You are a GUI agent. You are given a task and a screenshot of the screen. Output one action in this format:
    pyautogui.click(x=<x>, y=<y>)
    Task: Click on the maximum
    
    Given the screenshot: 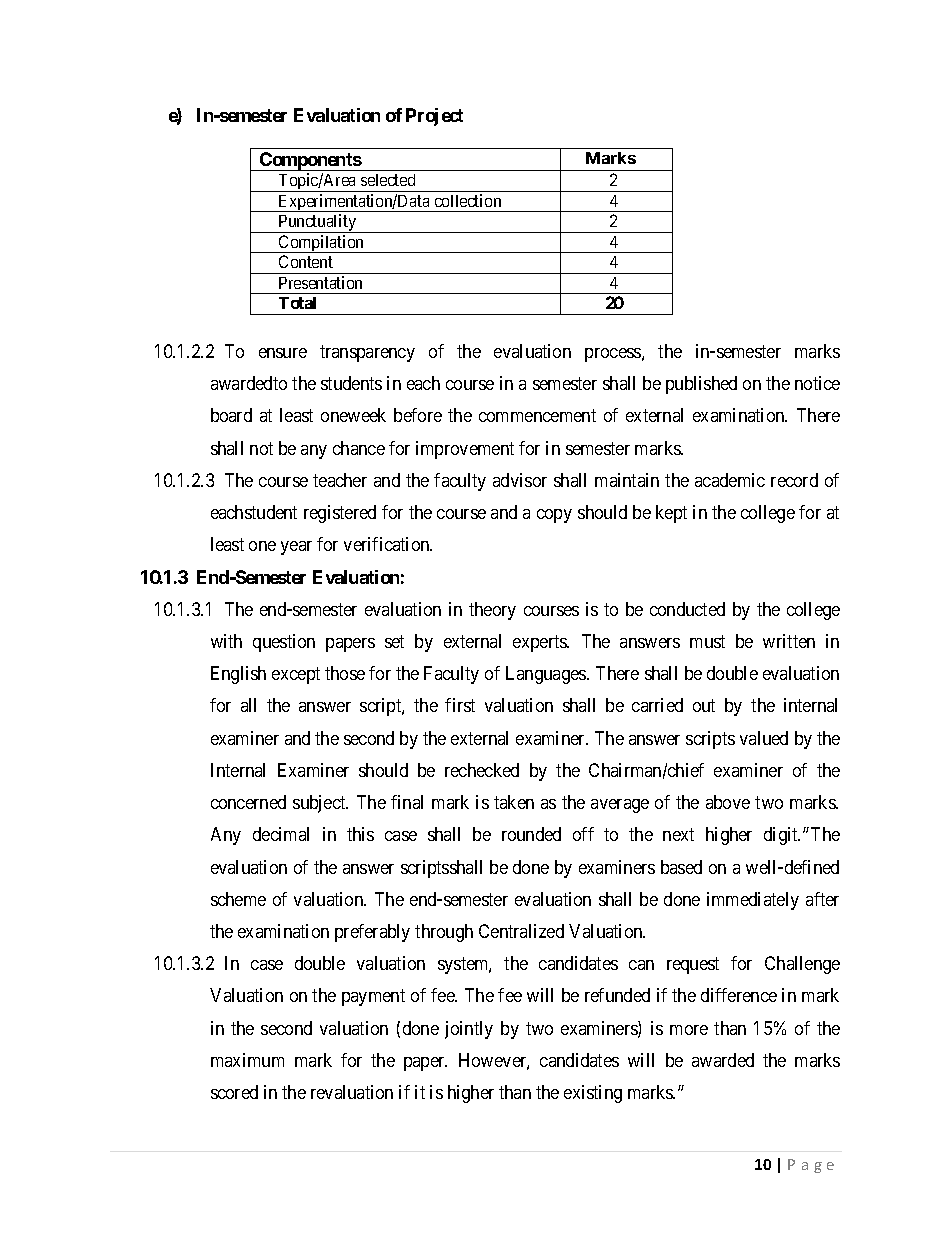 What is the action you would take?
    pyautogui.click(x=247, y=1060)
